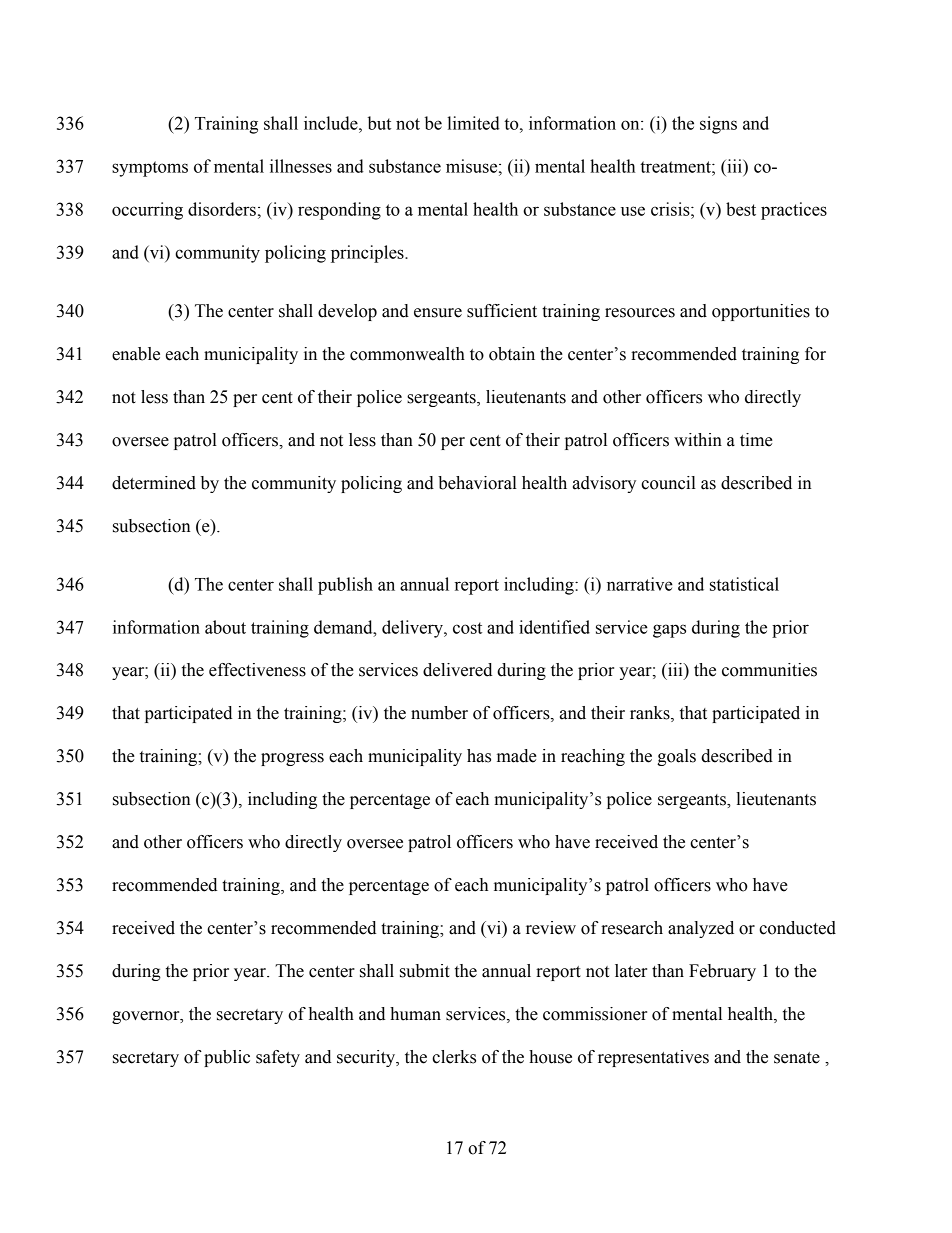  I want to click on signs, so click(718, 125).
